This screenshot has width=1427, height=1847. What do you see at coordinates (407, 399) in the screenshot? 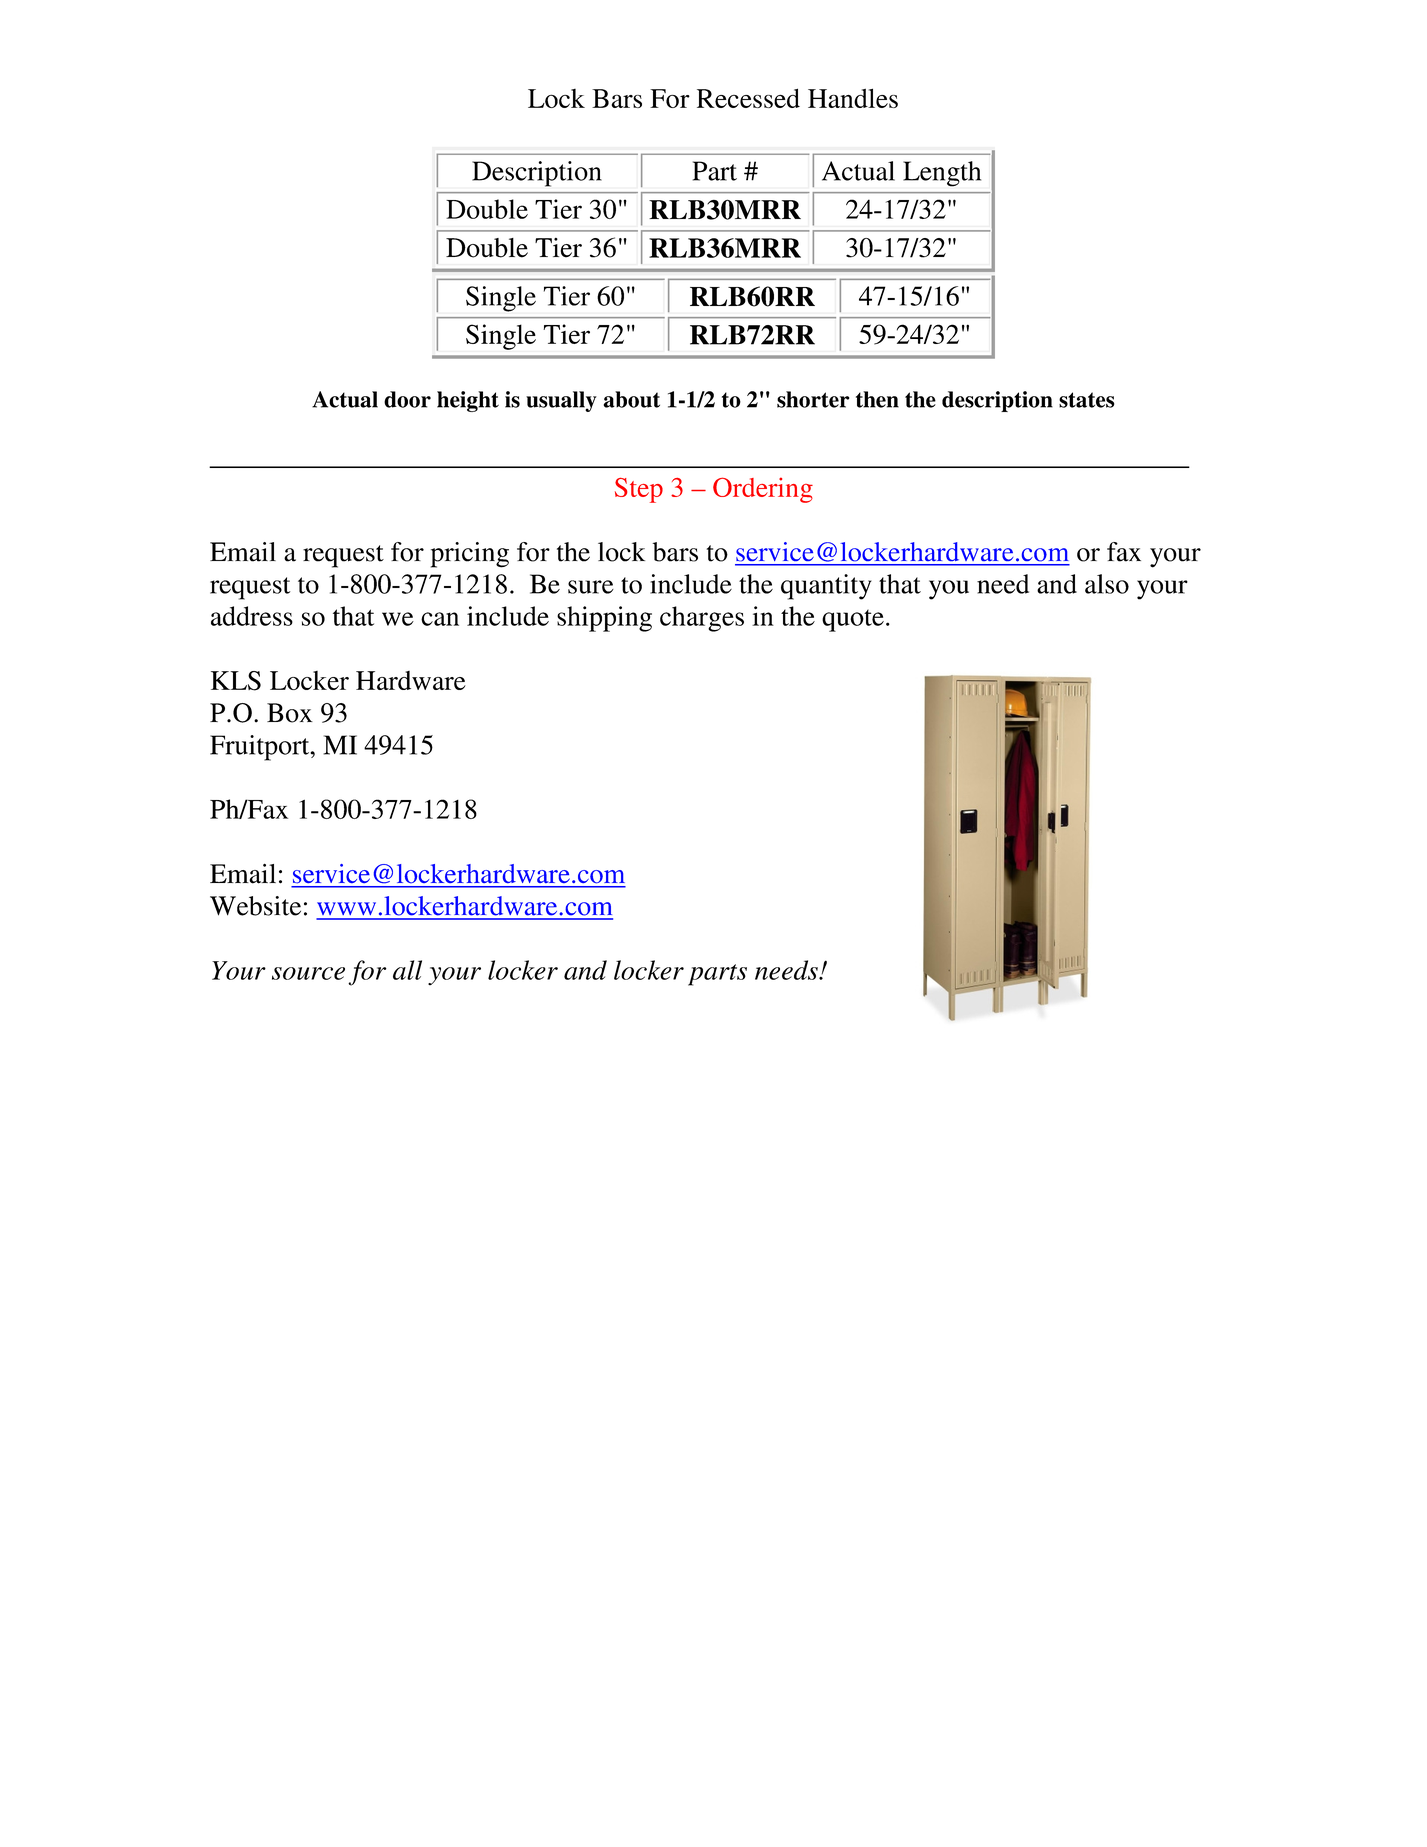
I see `door` at bounding box center [407, 399].
